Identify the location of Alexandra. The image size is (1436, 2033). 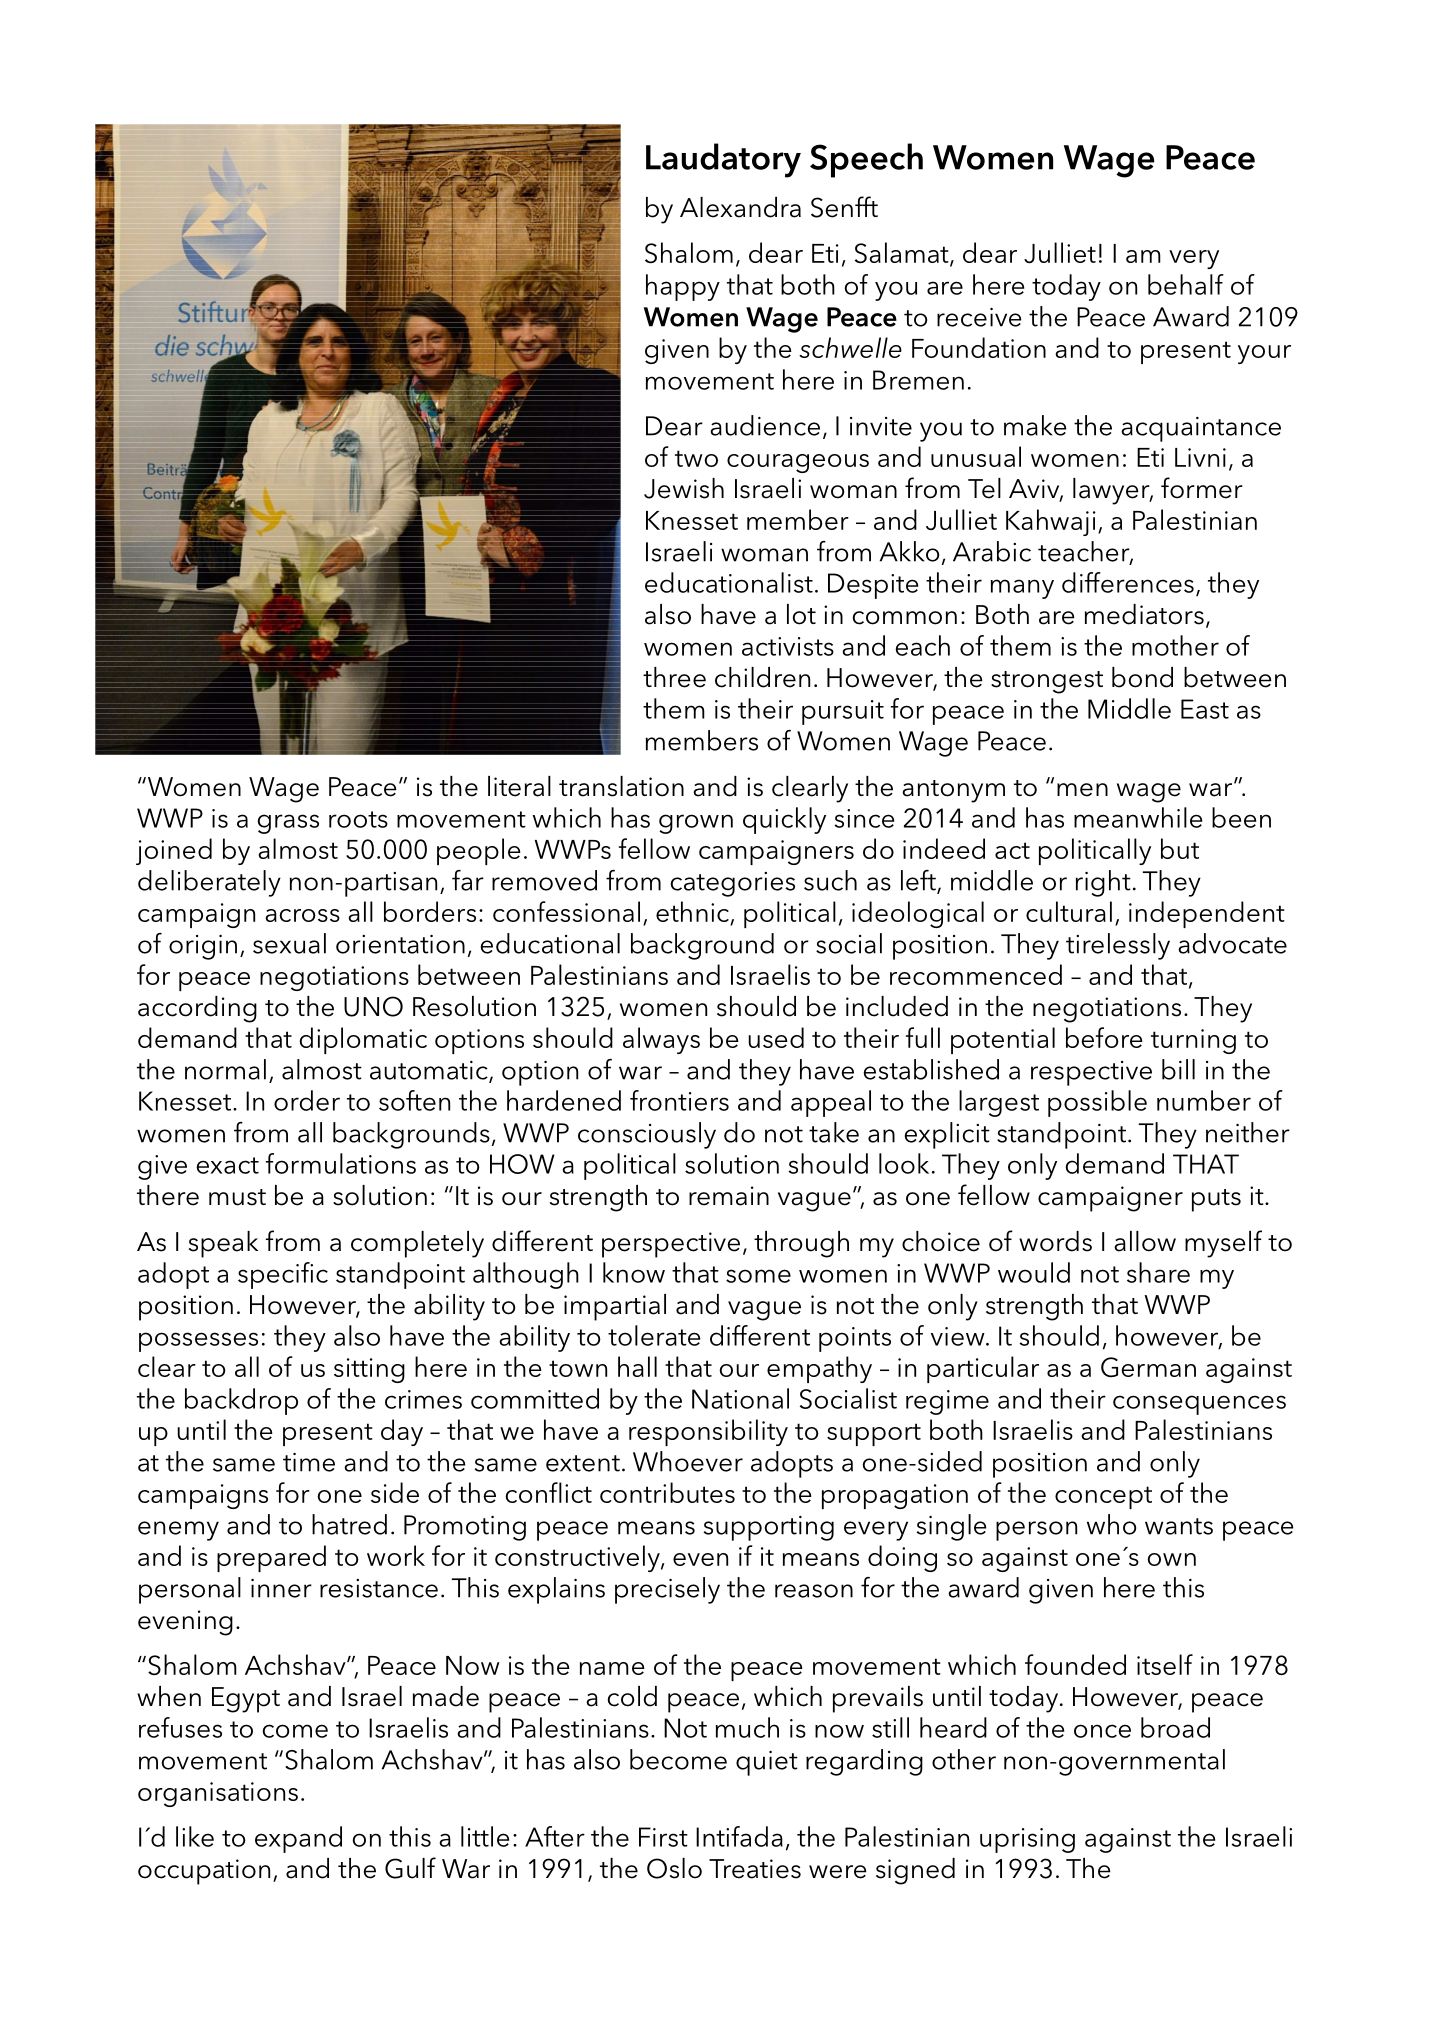
(740, 207).
